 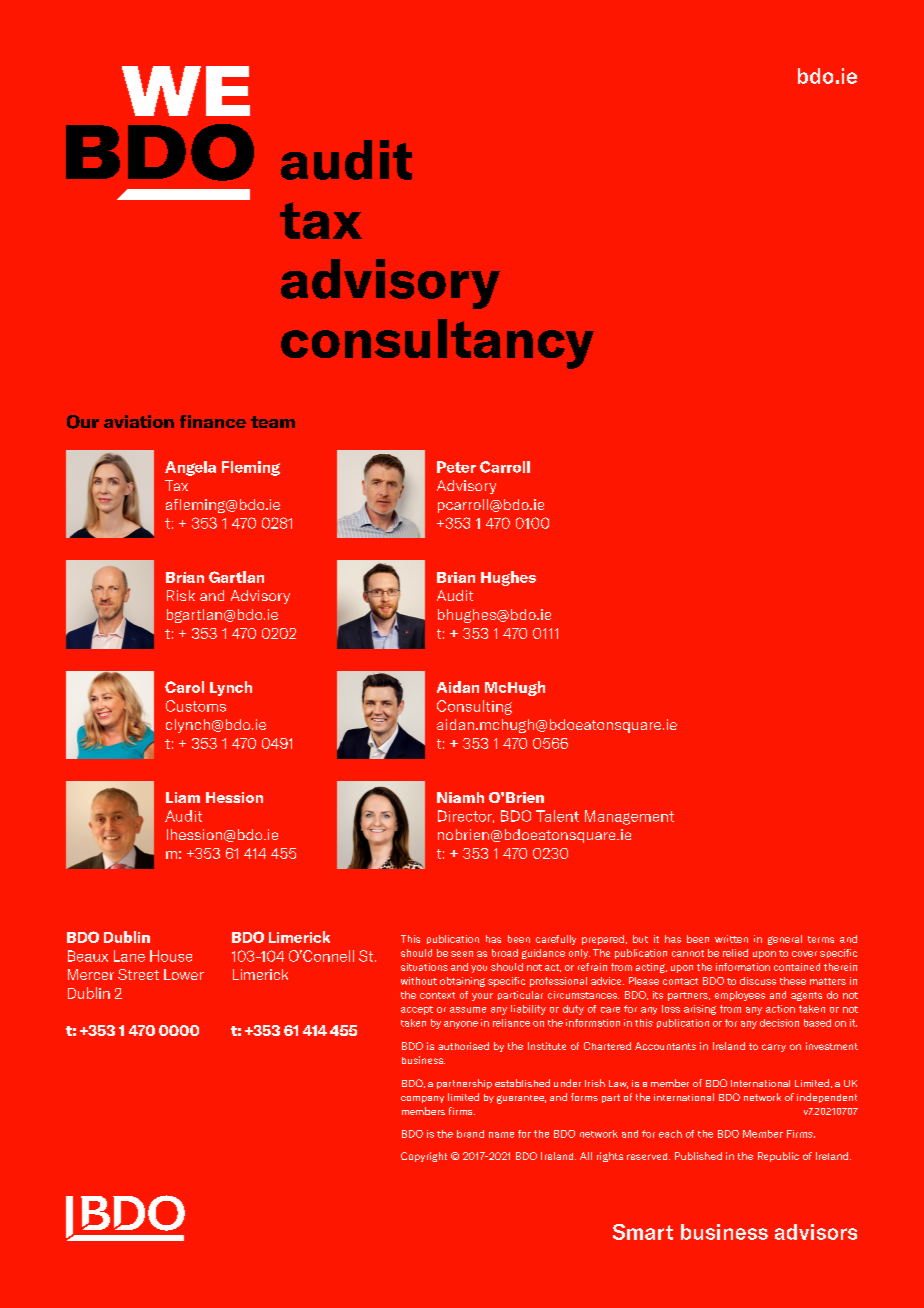 I want to click on Angela, so click(x=190, y=468).
